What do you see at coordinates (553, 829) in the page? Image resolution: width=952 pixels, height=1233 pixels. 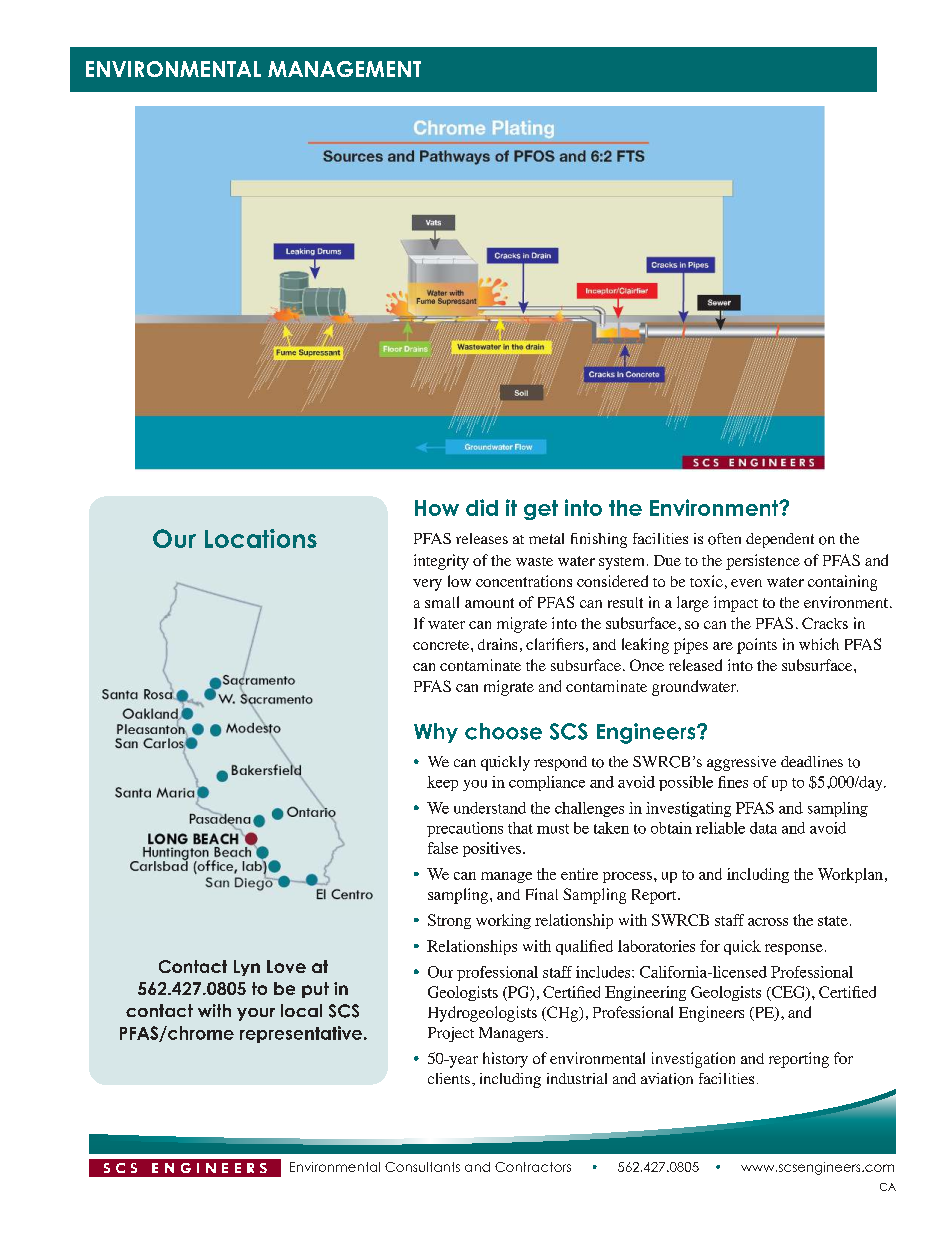 I see `must` at bounding box center [553, 829].
